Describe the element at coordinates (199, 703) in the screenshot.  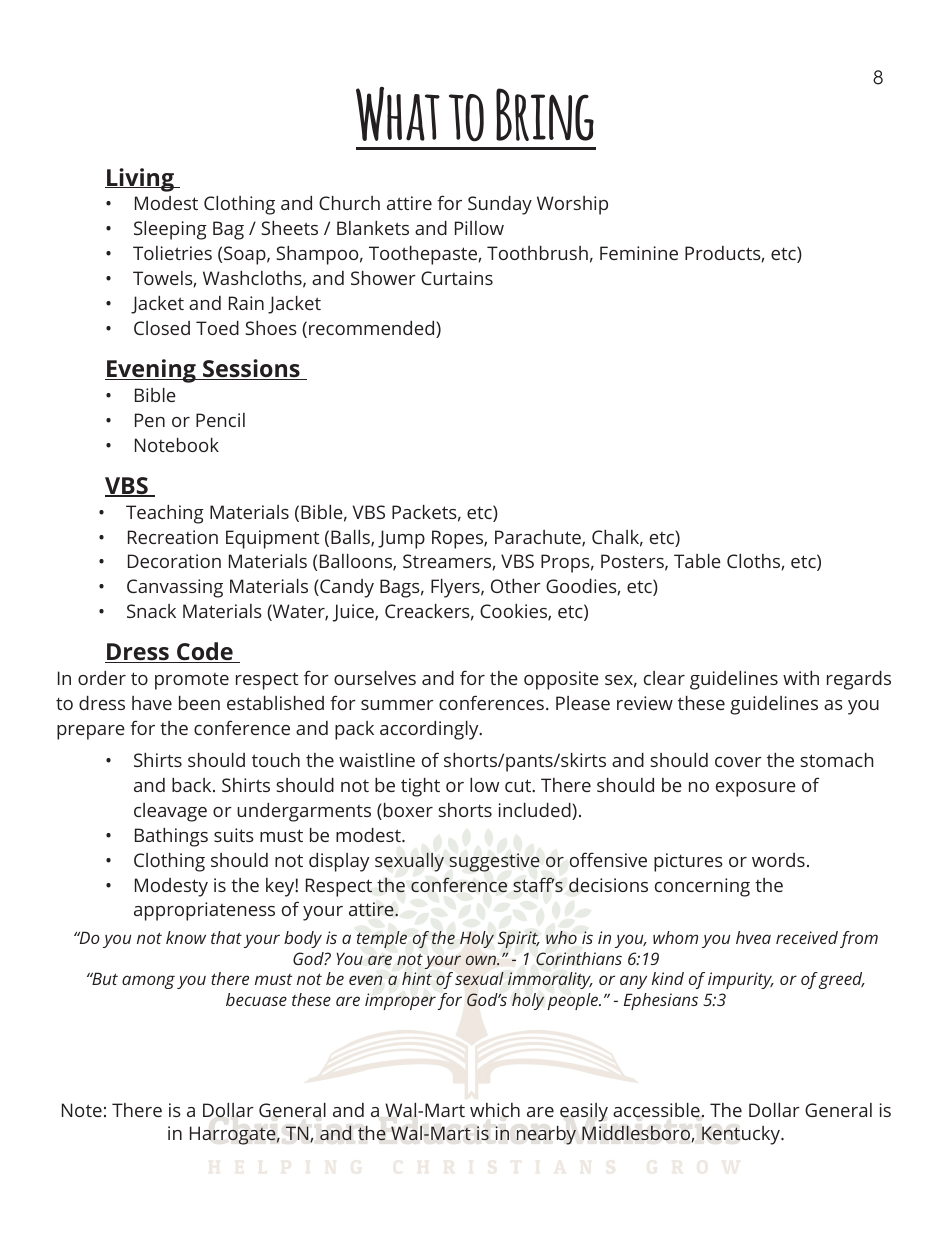
I see `been` at that location.
